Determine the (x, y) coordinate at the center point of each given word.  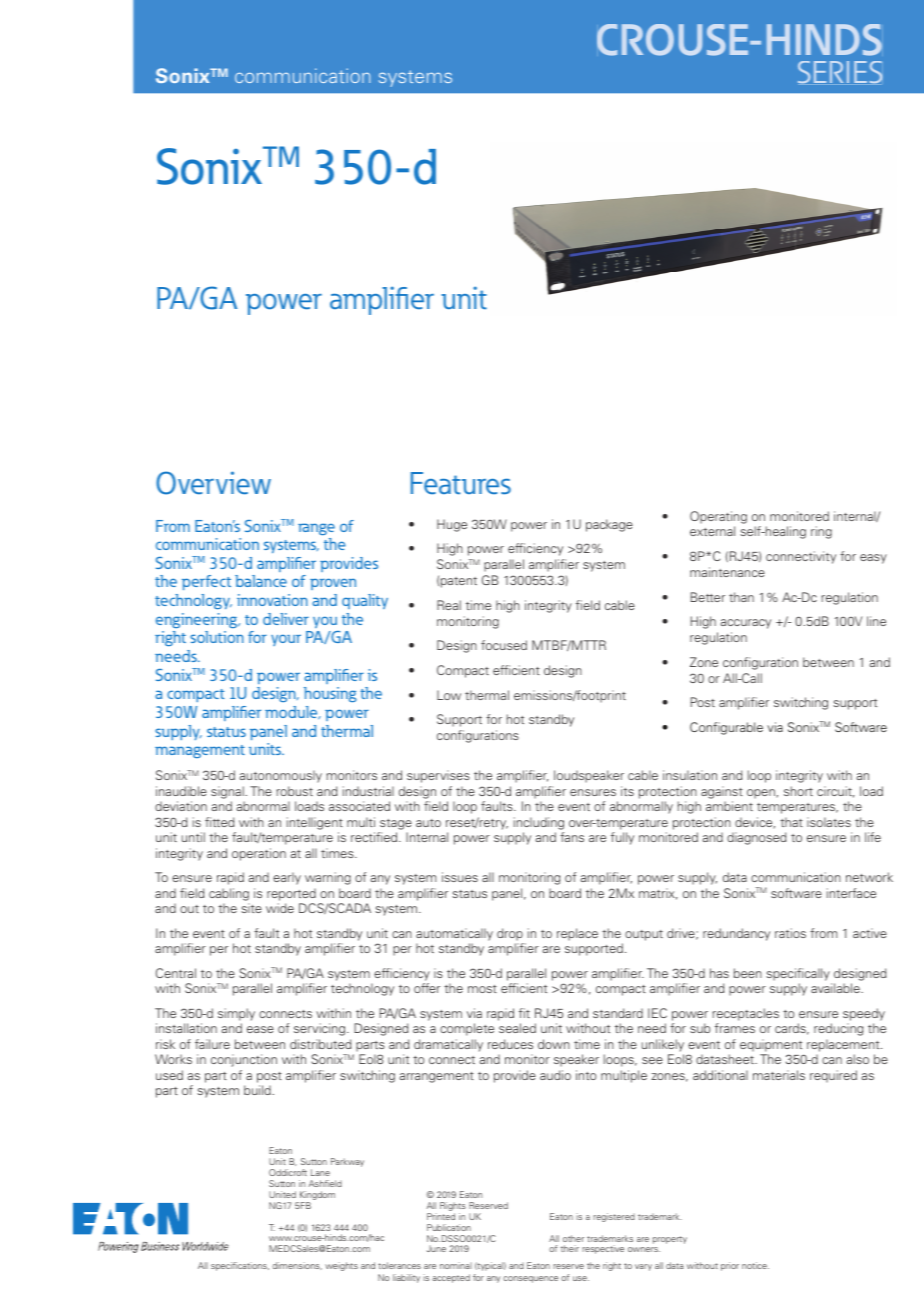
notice (755, 1265)
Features (461, 483)
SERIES (840, 72)
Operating (718, 517)
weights (341, 1266)
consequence (530, 1279)
